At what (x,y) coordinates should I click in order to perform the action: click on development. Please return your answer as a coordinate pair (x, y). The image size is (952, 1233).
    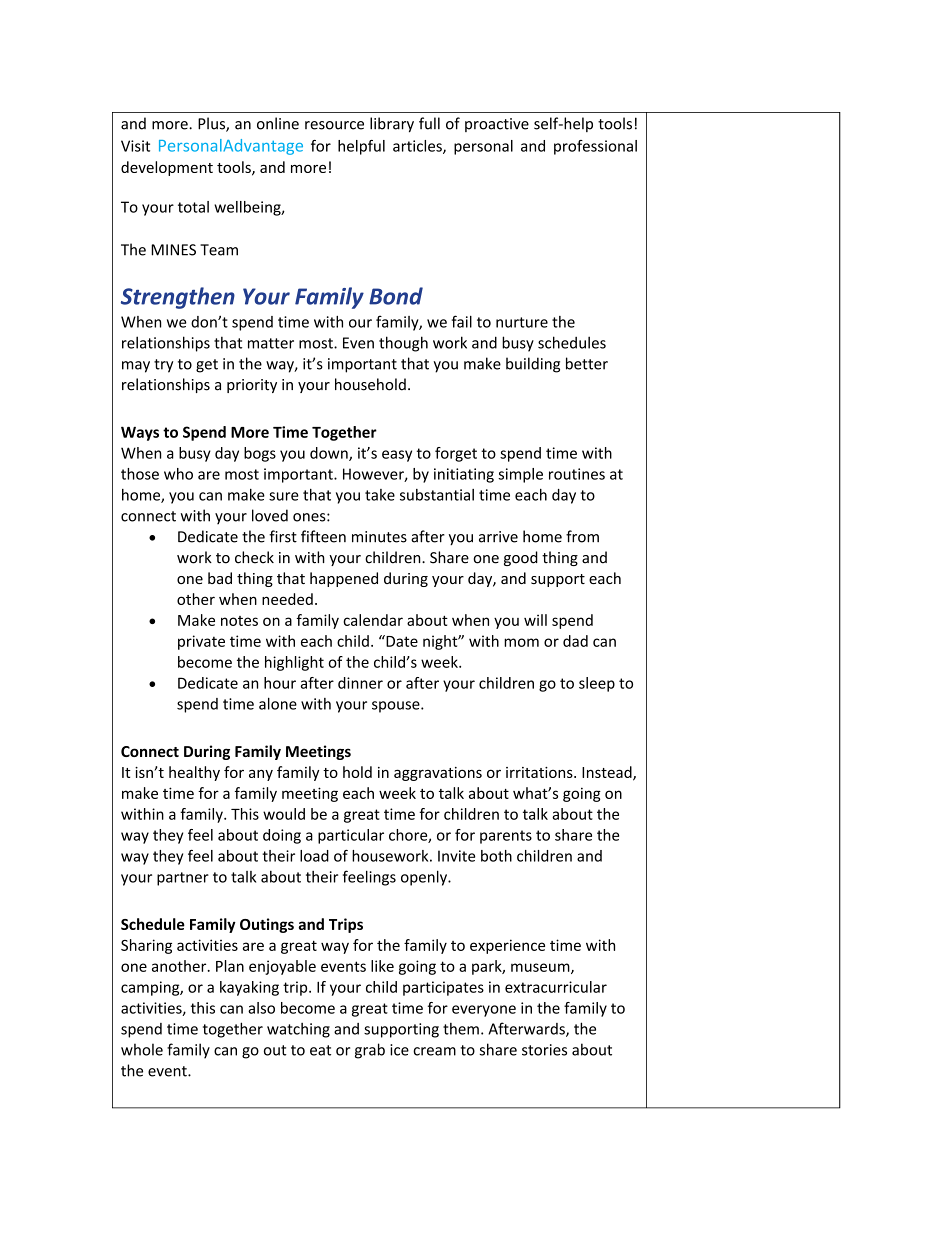
    Looking at the image, I should click on (167, 168).
